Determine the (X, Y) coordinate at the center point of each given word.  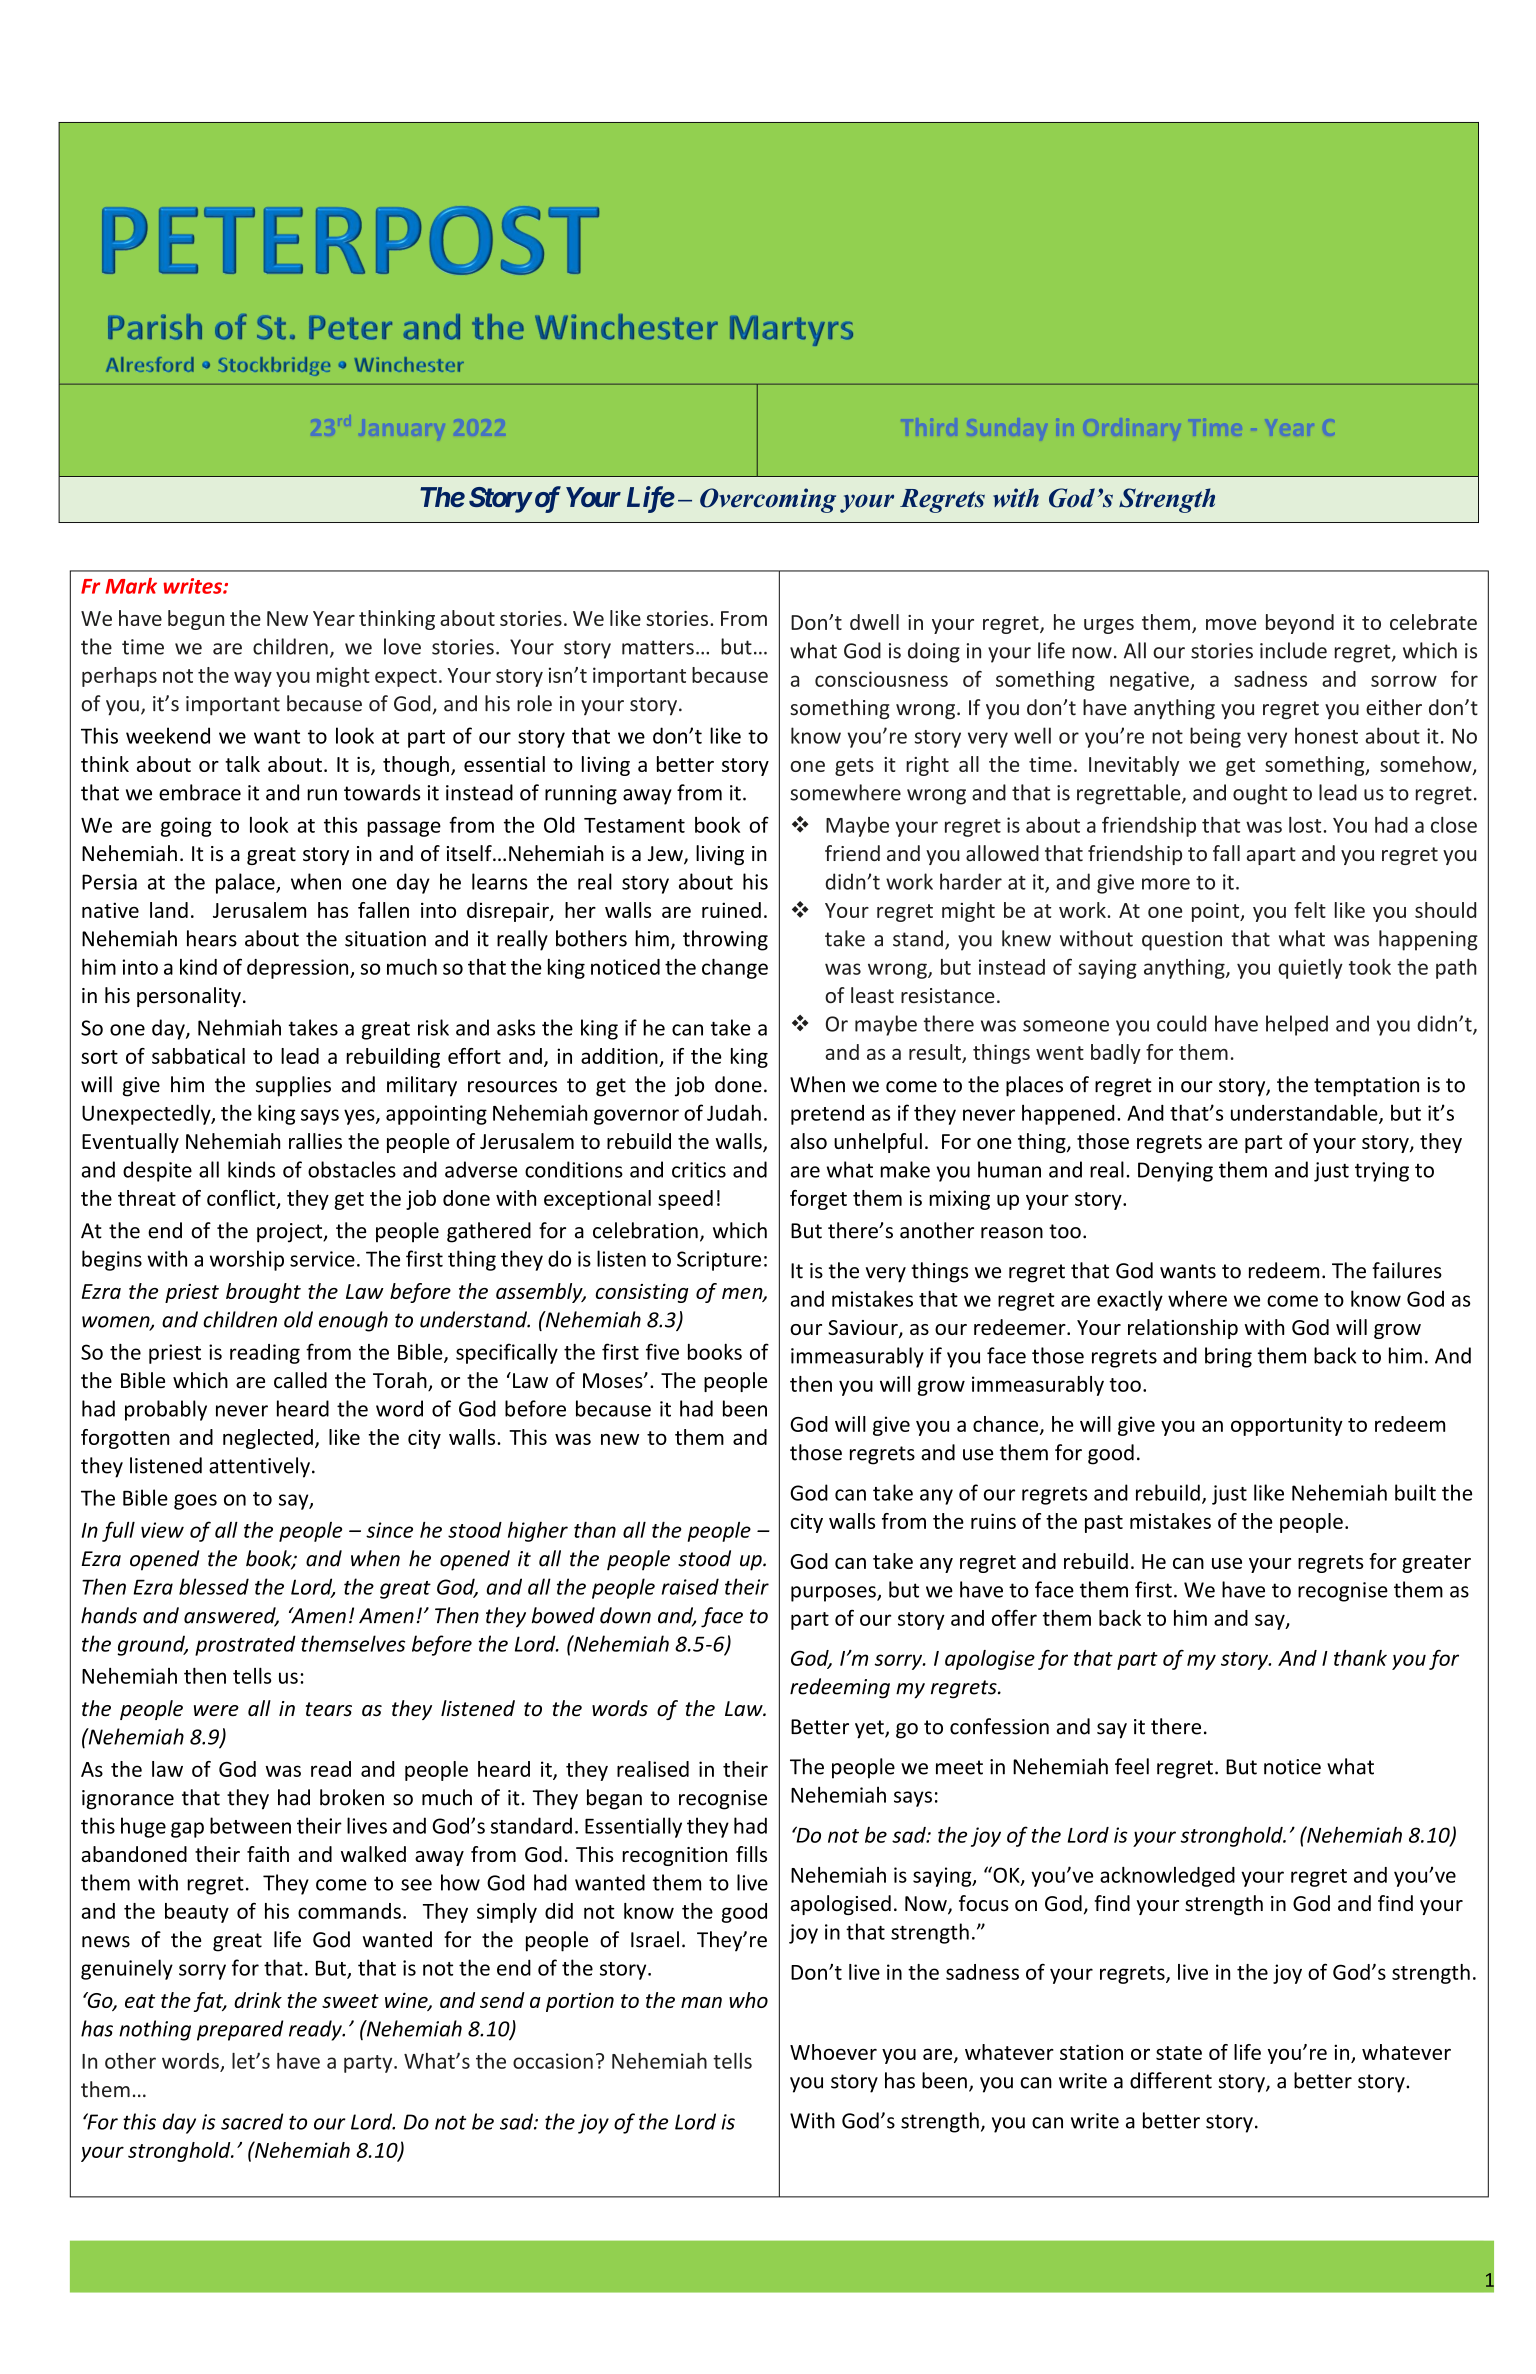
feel (1132, 1766)
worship (247, 1260)
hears (212, 938)
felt (1310, 910)
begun (196, 620)
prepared (240, 2030)
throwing (725, 940)
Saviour (864, 1329)
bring (1228, 1357)
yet (870, 1729)
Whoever (833, 2052)
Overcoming (768, 500)
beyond (1300, 624)
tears (329, 1709)
